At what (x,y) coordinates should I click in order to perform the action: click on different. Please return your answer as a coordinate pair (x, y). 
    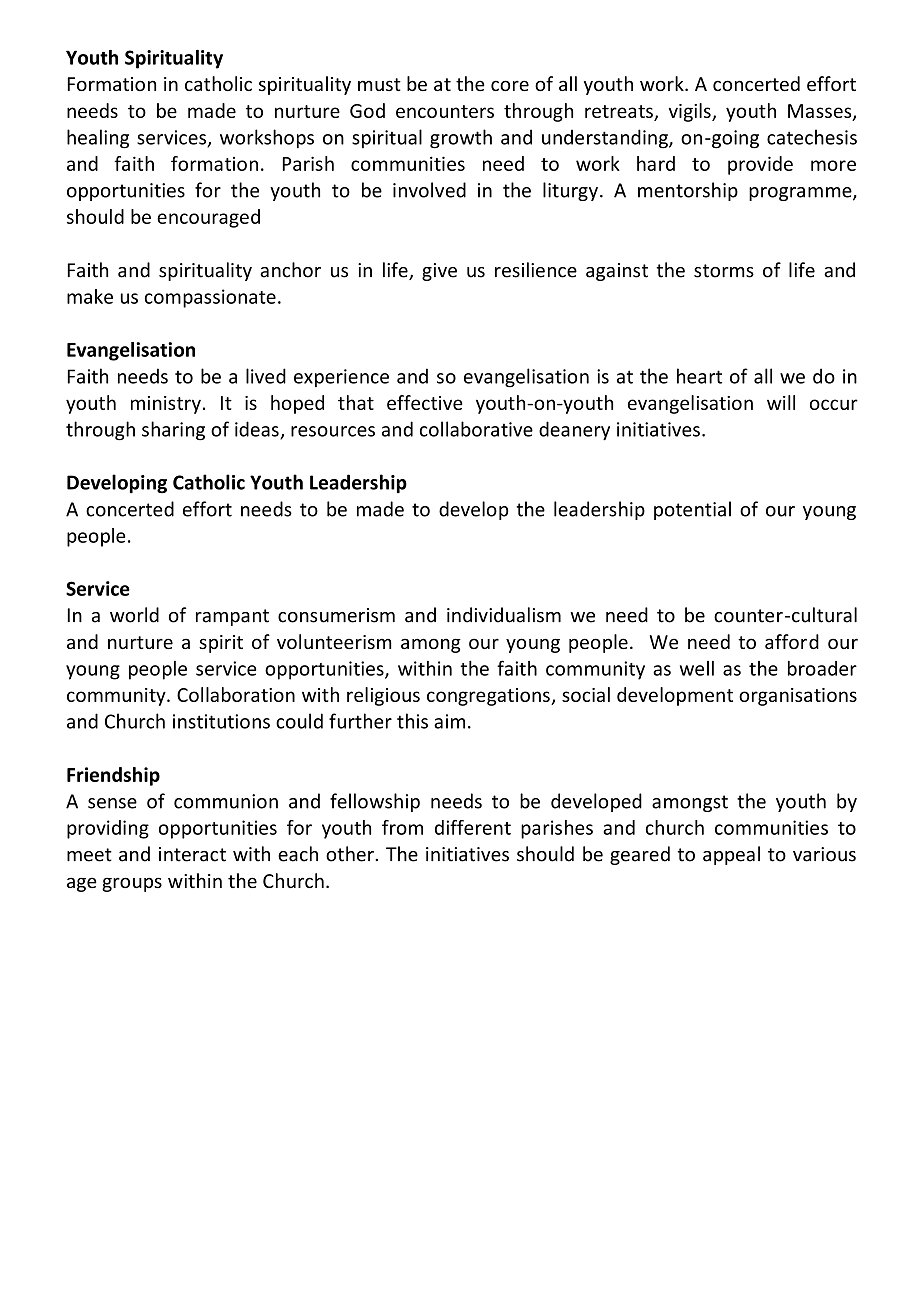
    Looking at the image, I should click on (473, 827).
